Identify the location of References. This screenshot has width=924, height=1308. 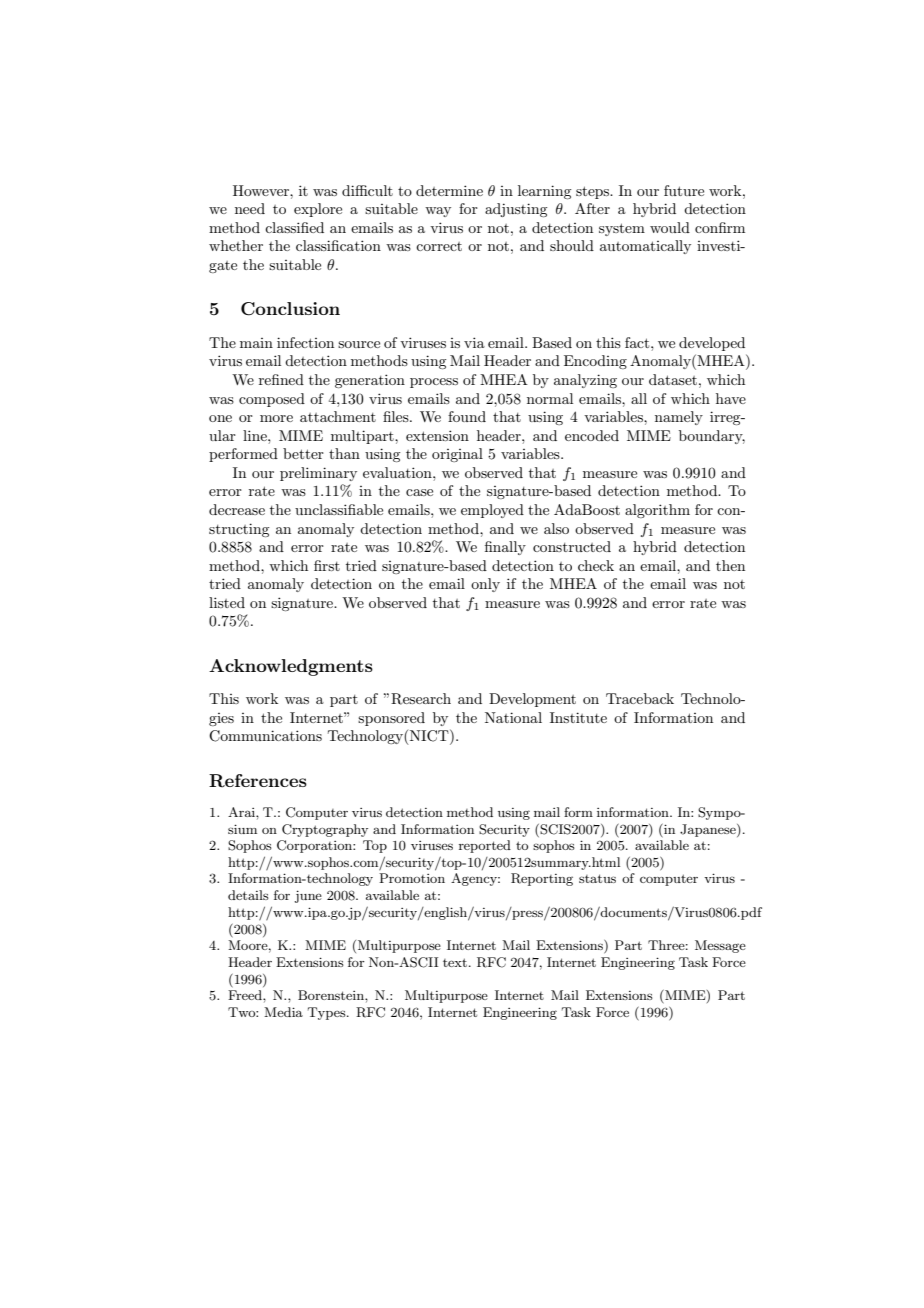
(258, 781).
